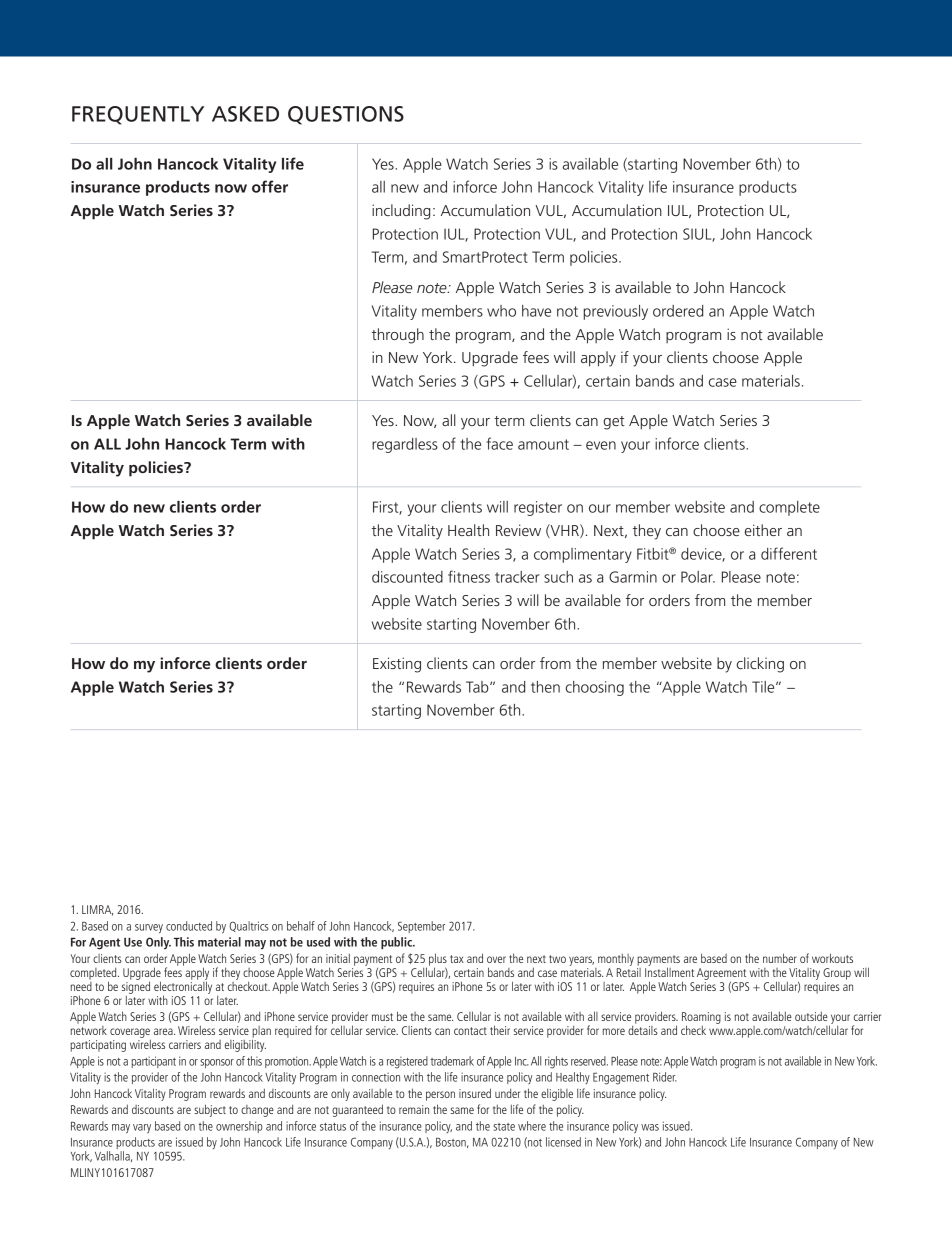  I want to click on through, so click(398, 336).
